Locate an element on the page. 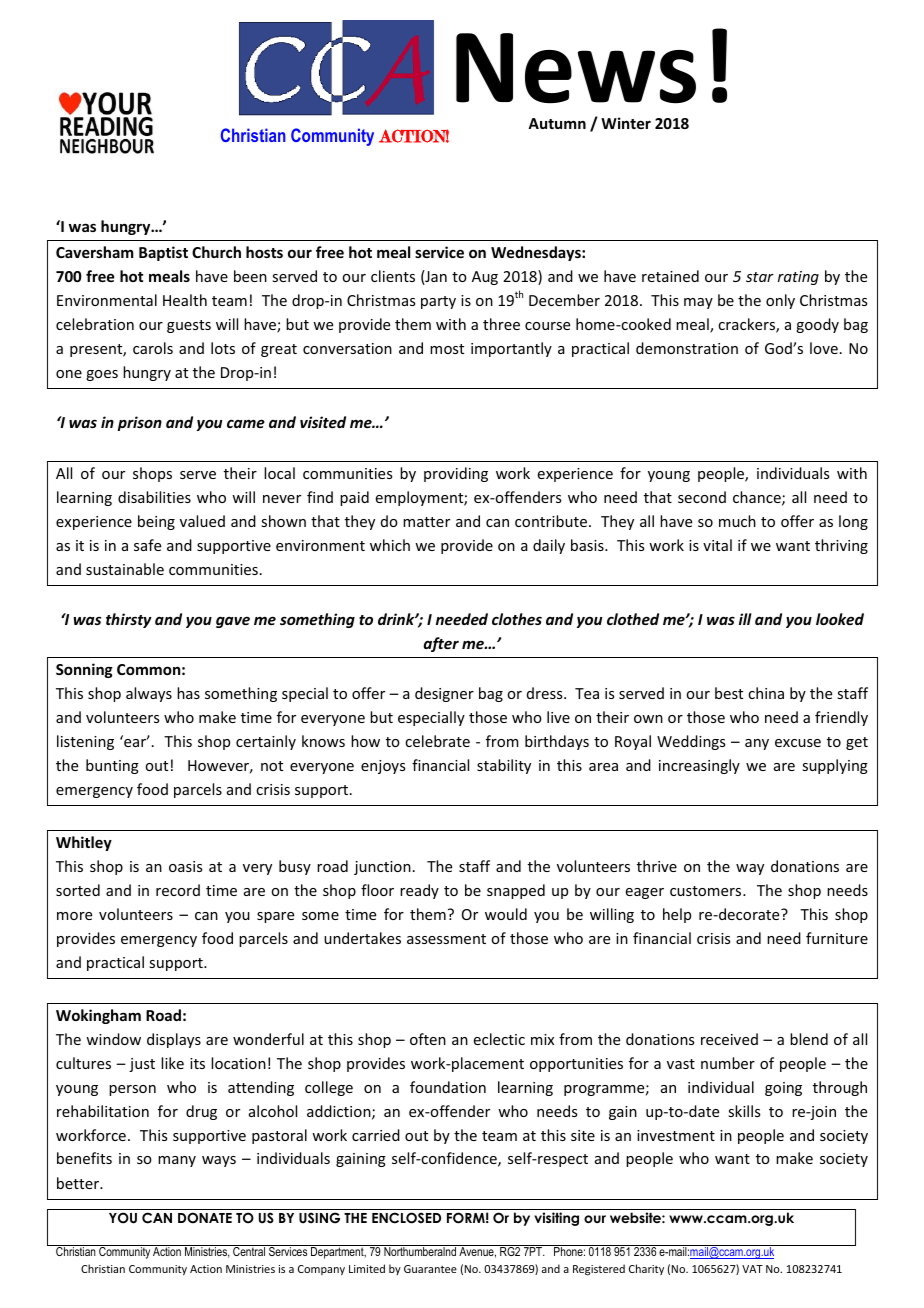 The image size is (924, 1308). Autumn is located at coordinates (557, 123).
